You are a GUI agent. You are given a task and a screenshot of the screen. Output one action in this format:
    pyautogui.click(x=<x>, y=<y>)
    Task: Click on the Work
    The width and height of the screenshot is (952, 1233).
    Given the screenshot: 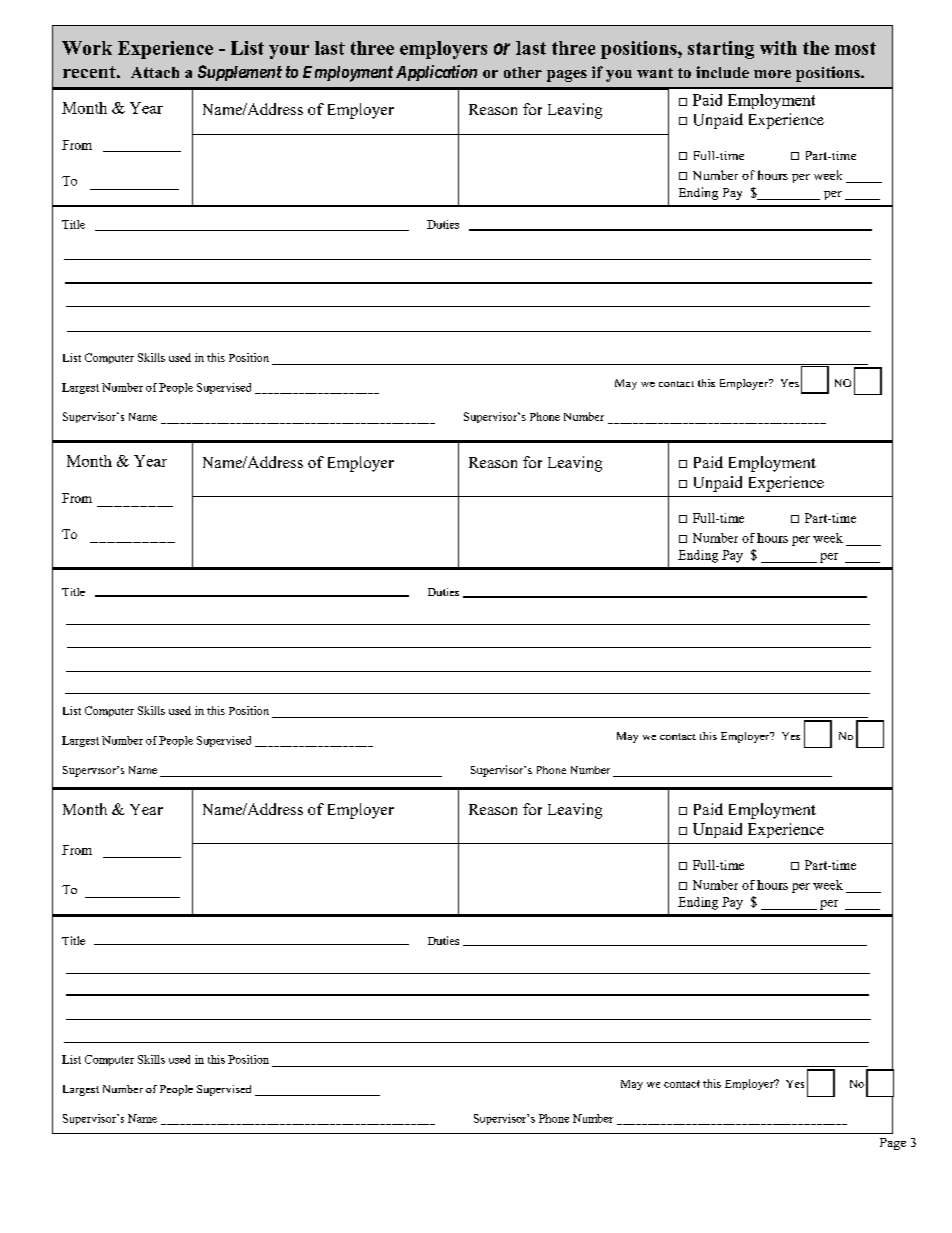 What is the action you would take?
    pyautogui.click(x=87, y=48)
